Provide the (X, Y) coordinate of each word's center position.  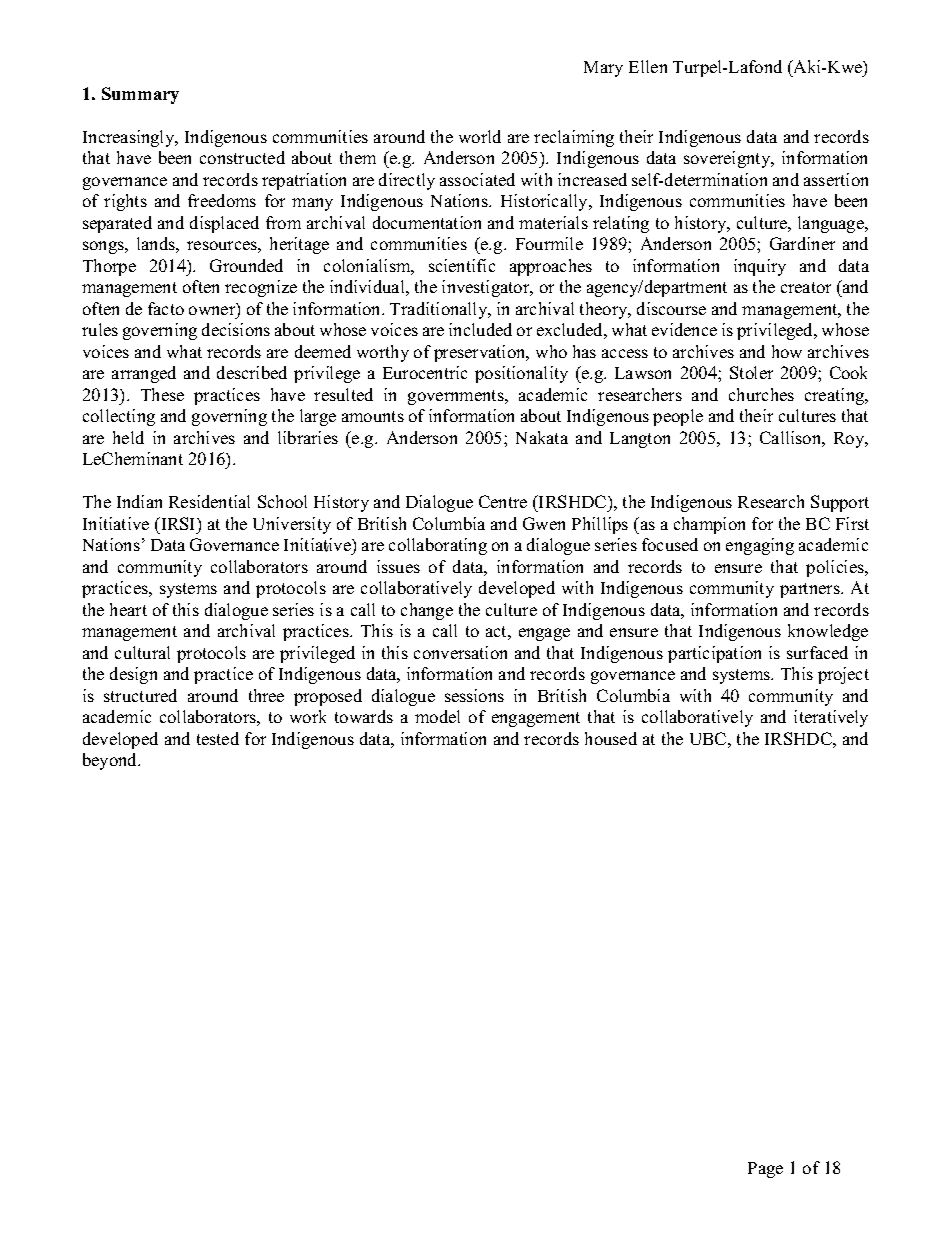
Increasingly (130, 138)
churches (761, 394)
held (128, 437)
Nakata (542, 437)
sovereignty (728, 159)
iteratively (831, 718)
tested (218, 738)
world (480, 136)
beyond (111, 761)
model (437, 716)
